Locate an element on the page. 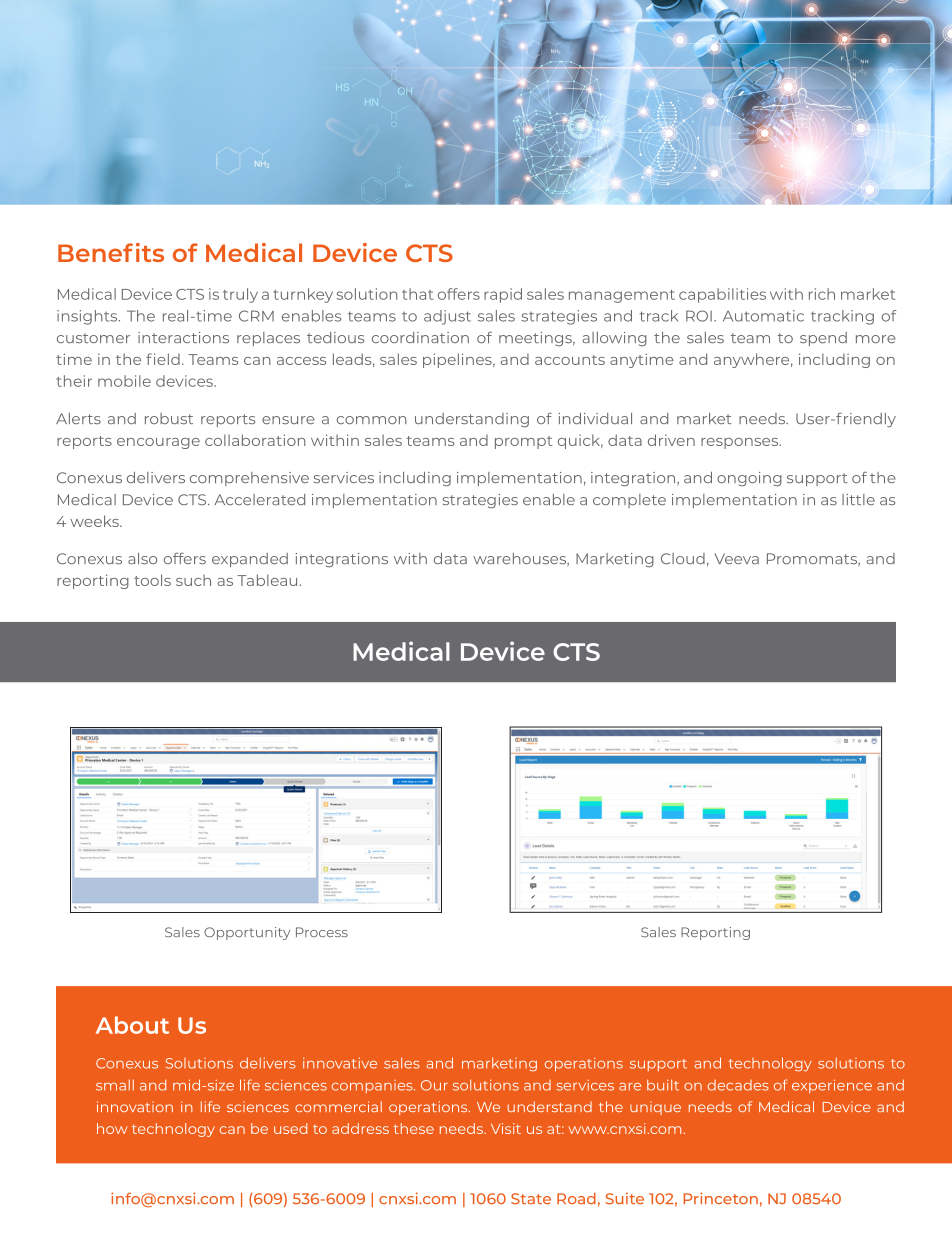 This document has width=952, height=1233. Opportunity is located at coordinates (247, 933).
